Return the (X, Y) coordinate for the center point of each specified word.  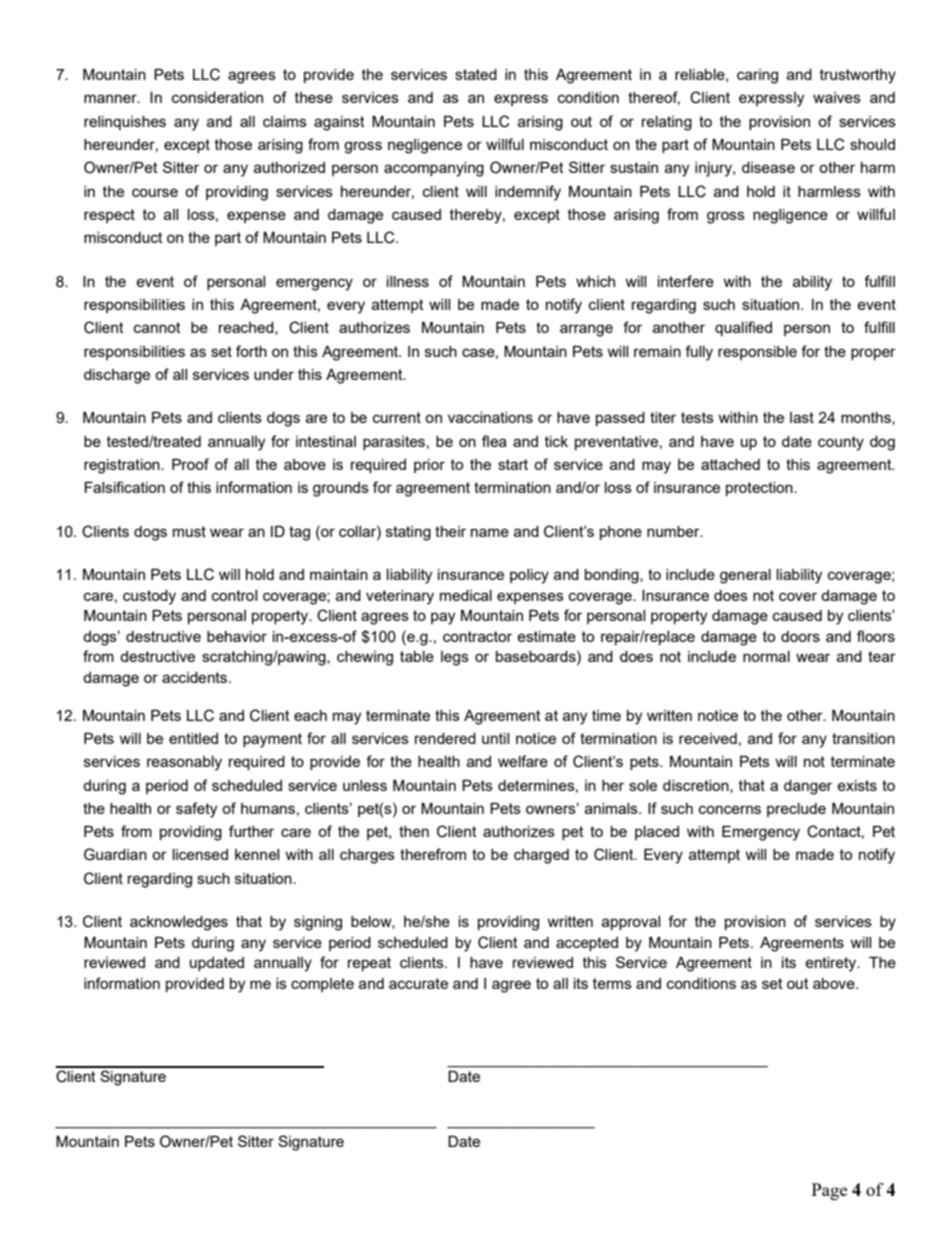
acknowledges (179, 923)
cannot (157, 327)
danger (808, 787)
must (189, 531)
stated (476, 74)
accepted (587, 944)
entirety (832, 964)
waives (837, 97)
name (490, 532)
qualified (743, 328)
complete (322, 985)
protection (760, 489)
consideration (217, 97)
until (495, 738)
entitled (193, 738)
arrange (586, 330)
